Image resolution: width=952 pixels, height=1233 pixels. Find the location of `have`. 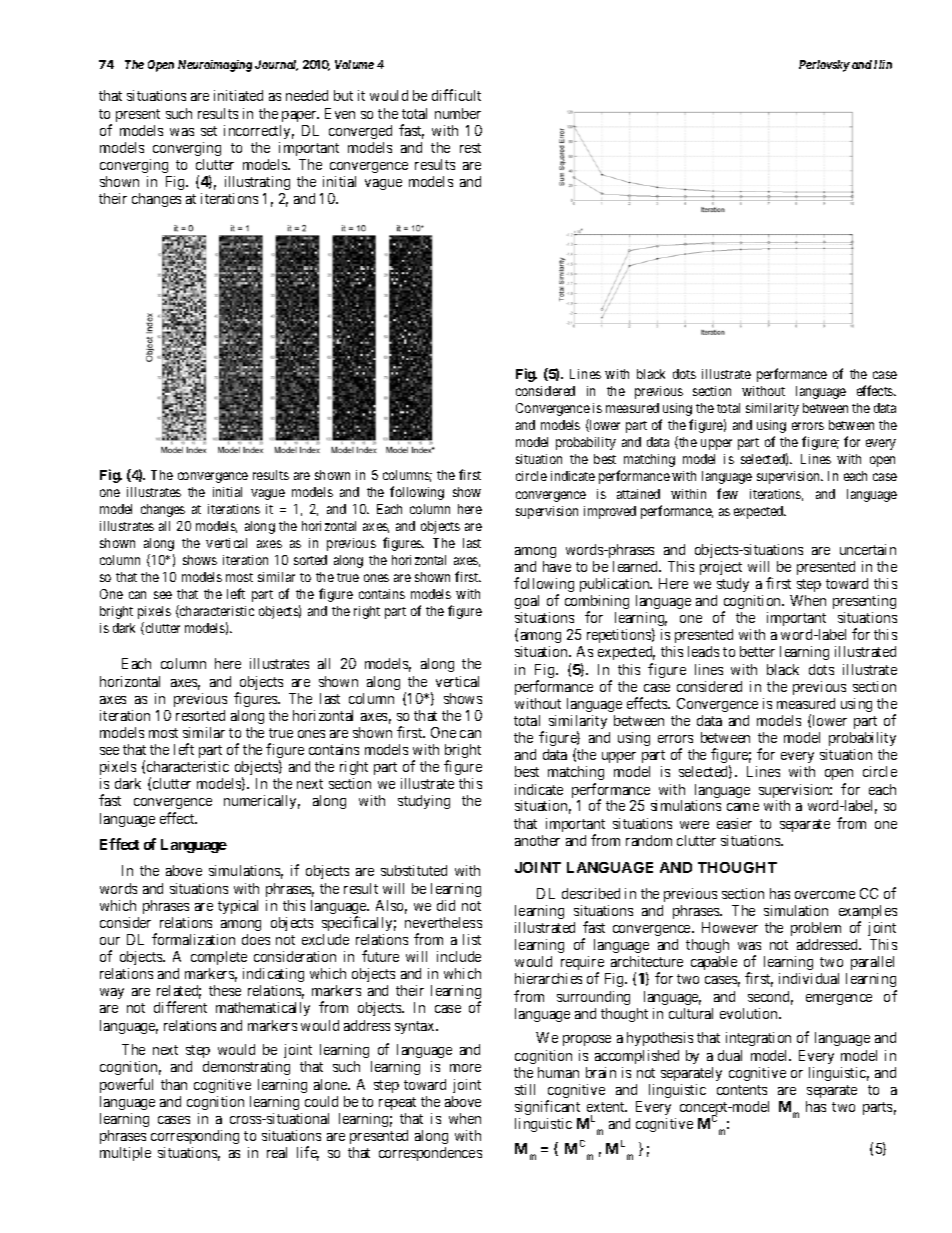

have is located at coordinates (557, 566).
